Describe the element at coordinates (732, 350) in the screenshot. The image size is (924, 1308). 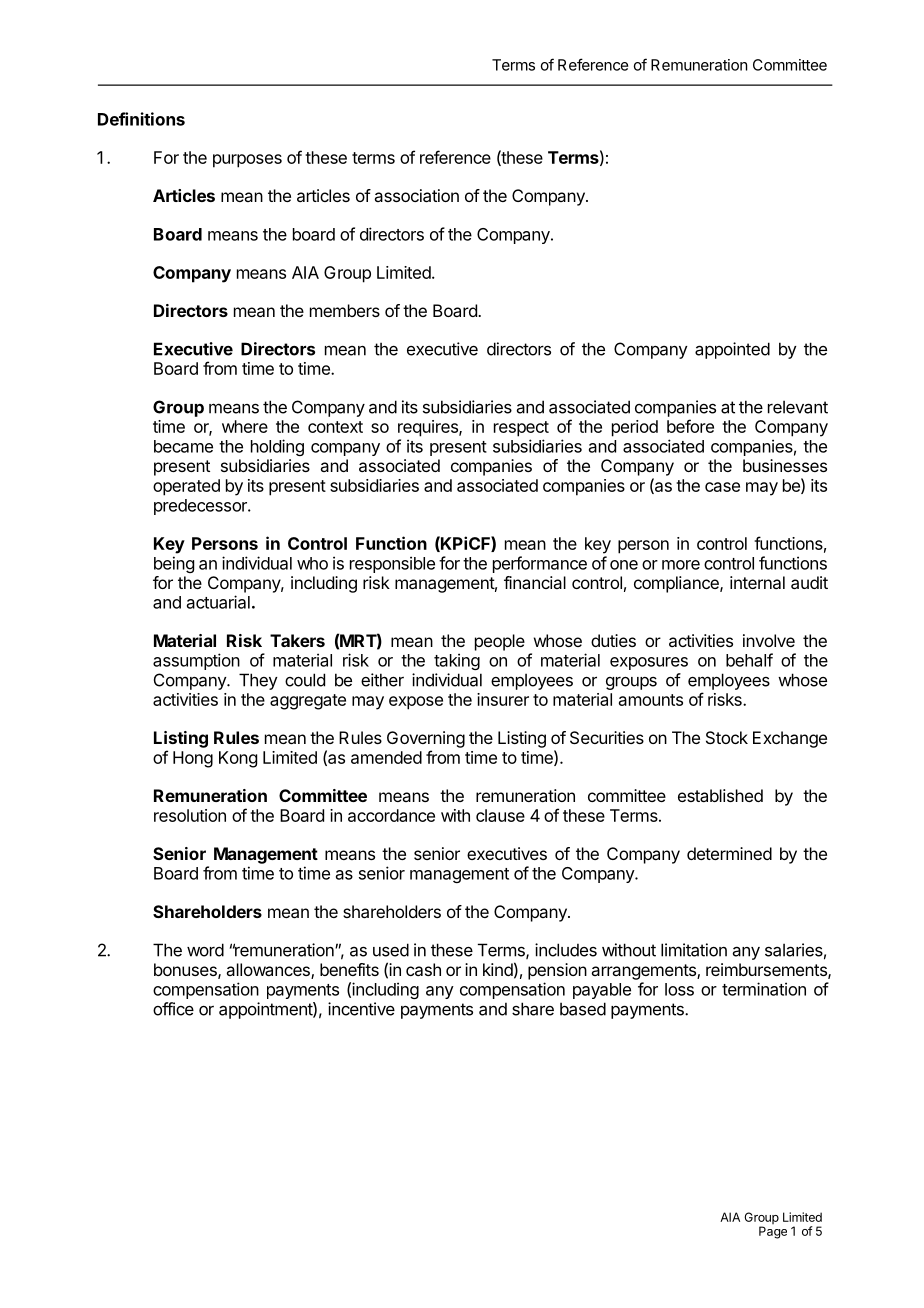
I see `appointed` at that location.
